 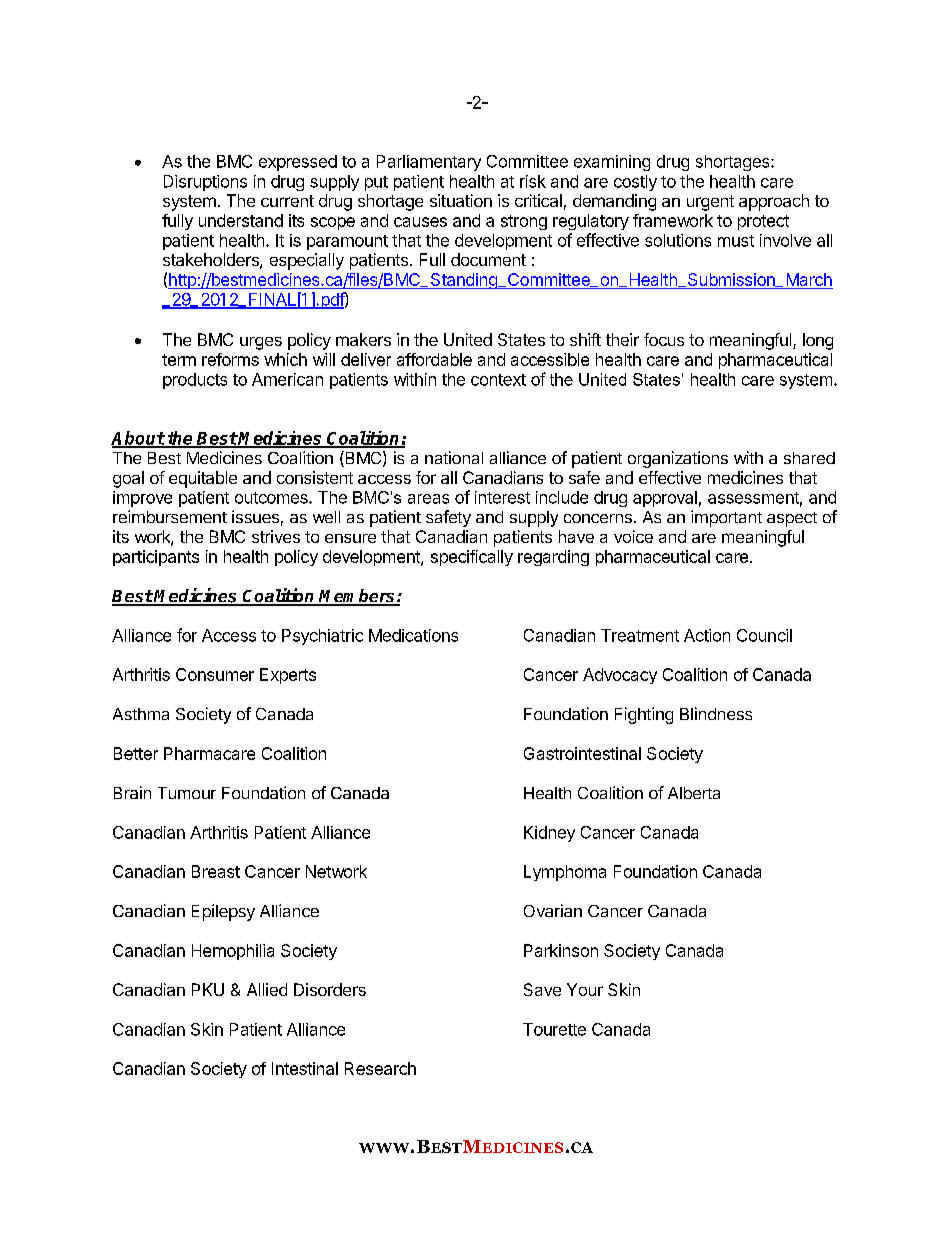 I want to click on PKU, so click(x=208, y=989).
